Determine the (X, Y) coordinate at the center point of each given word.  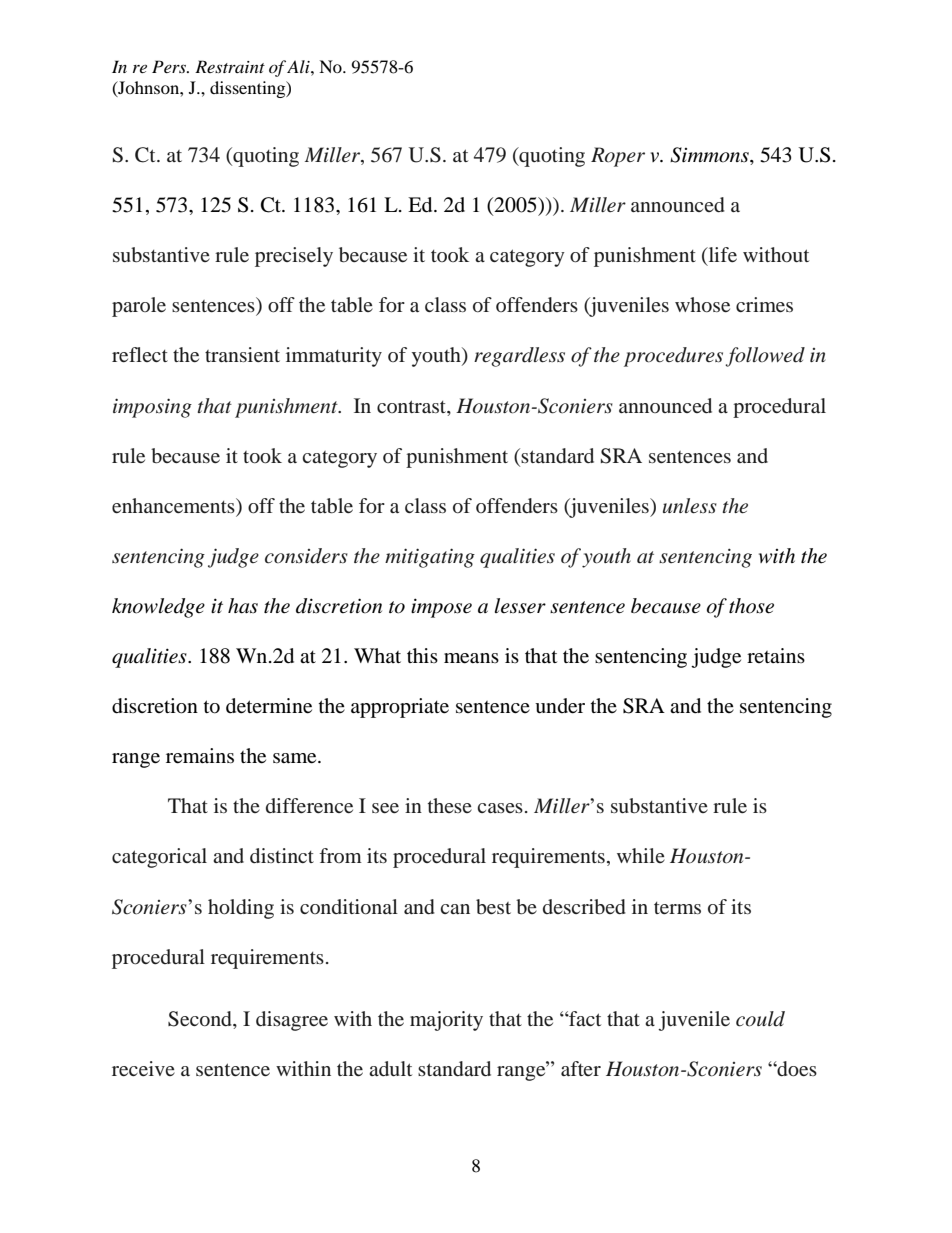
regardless (519, 357)
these (450, 805)
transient (242, 354)
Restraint (230, 66)
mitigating (430, 558)
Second (201, 1019)
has (243, 606)
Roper (618, 157)
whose (702, 304)
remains (200, 756)
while (641, 855)
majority (446, 1021)
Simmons (710, 156)
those (751, 606)
